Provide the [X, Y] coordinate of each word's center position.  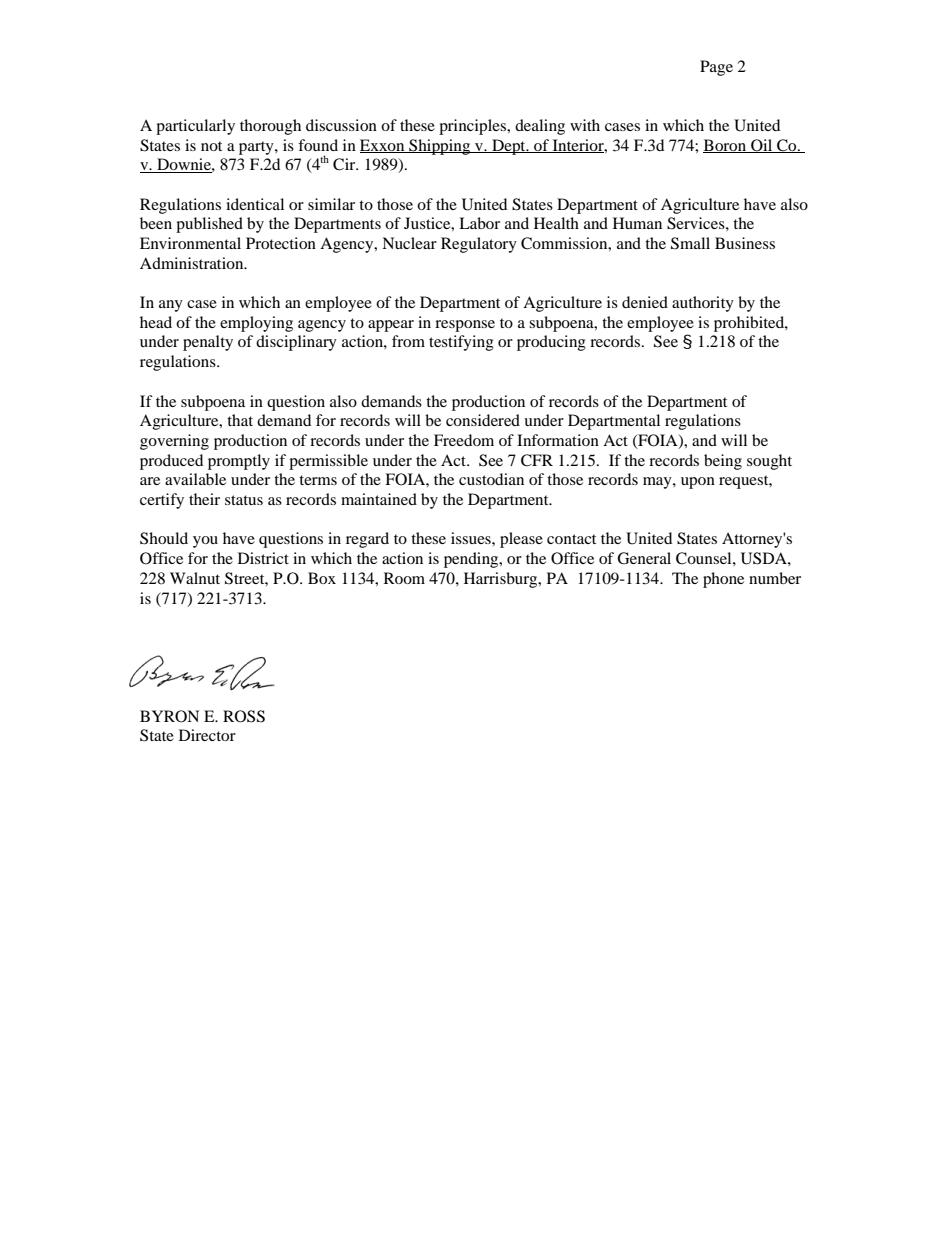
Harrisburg [502, 580]
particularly [195, 127]
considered [483, 420]
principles [474, 127]
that [240, 420]
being [723, 462]
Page [716, 68]
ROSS [244, 716]
